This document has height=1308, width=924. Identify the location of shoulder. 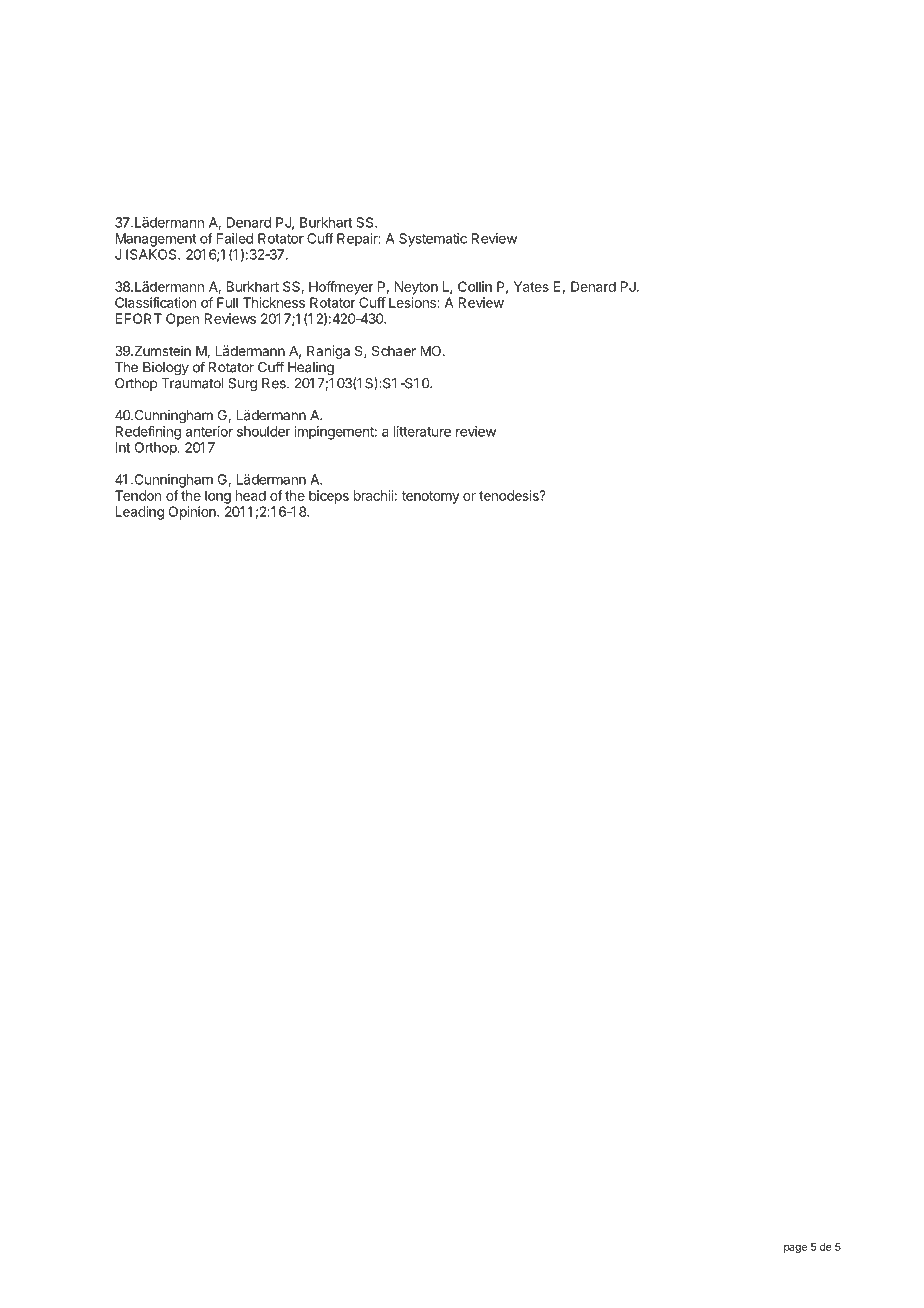
(263, 431).
